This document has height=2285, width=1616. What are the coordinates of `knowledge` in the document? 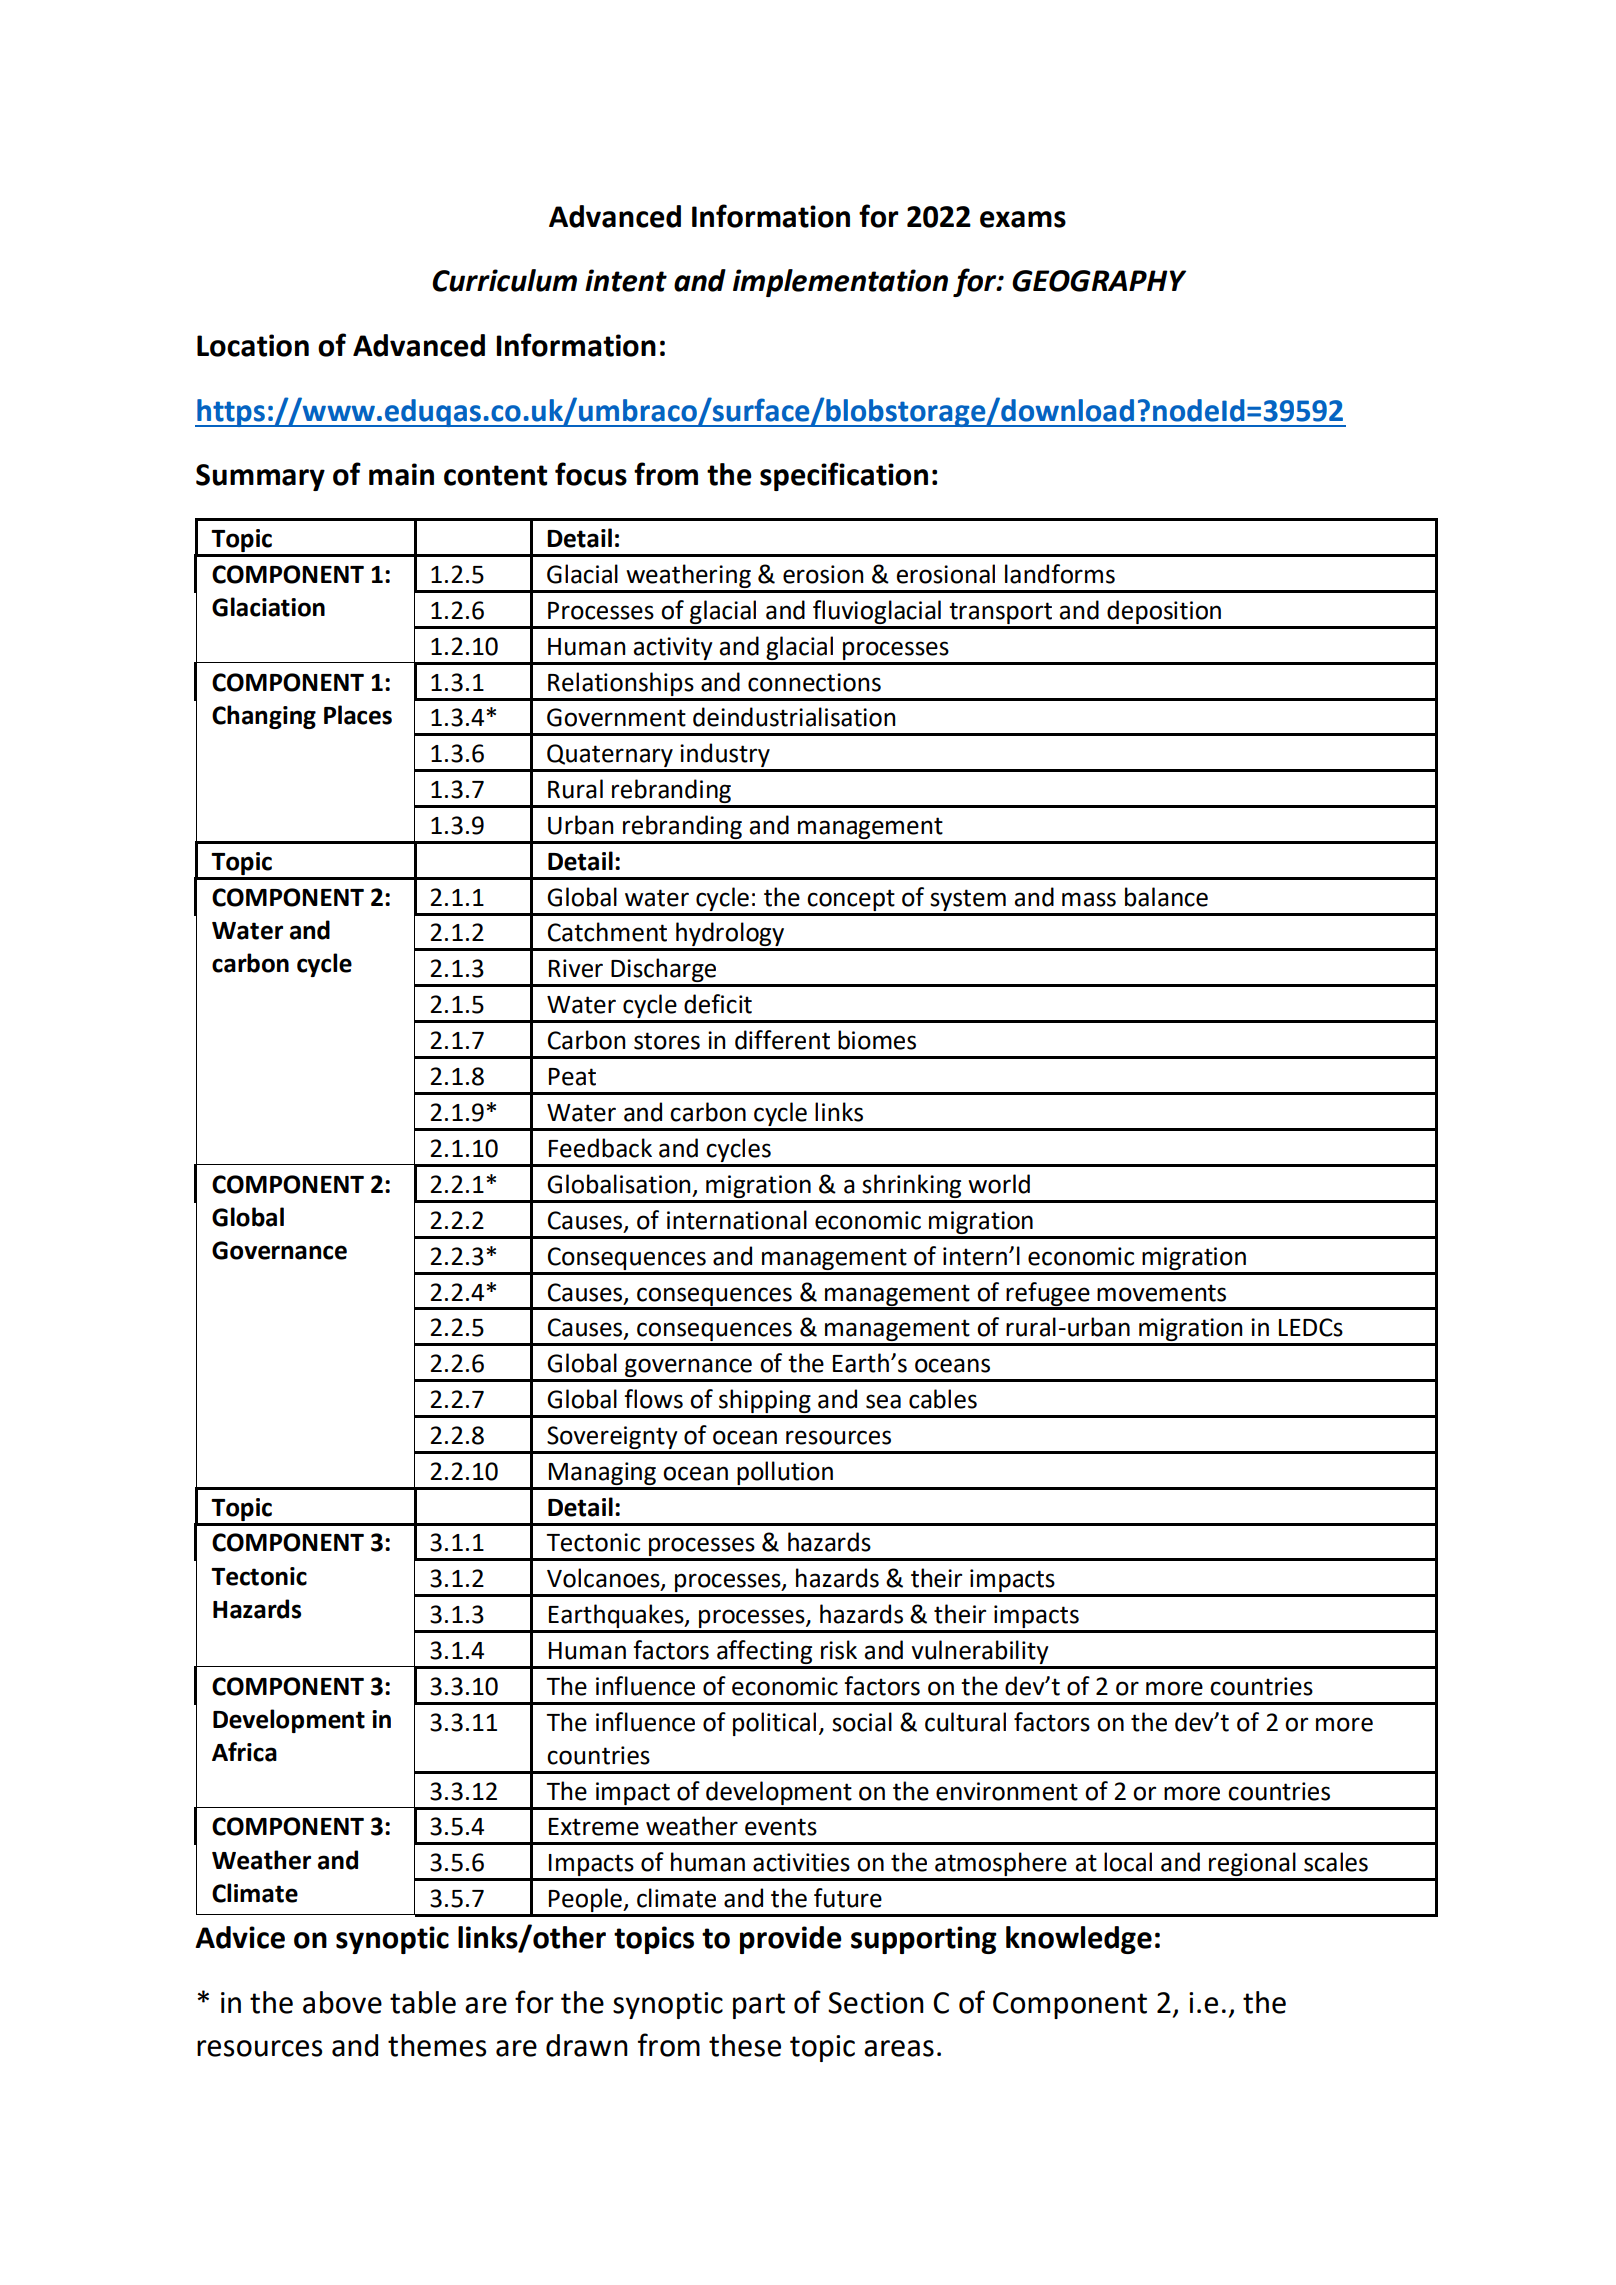 It's located at (1079, 1940).
